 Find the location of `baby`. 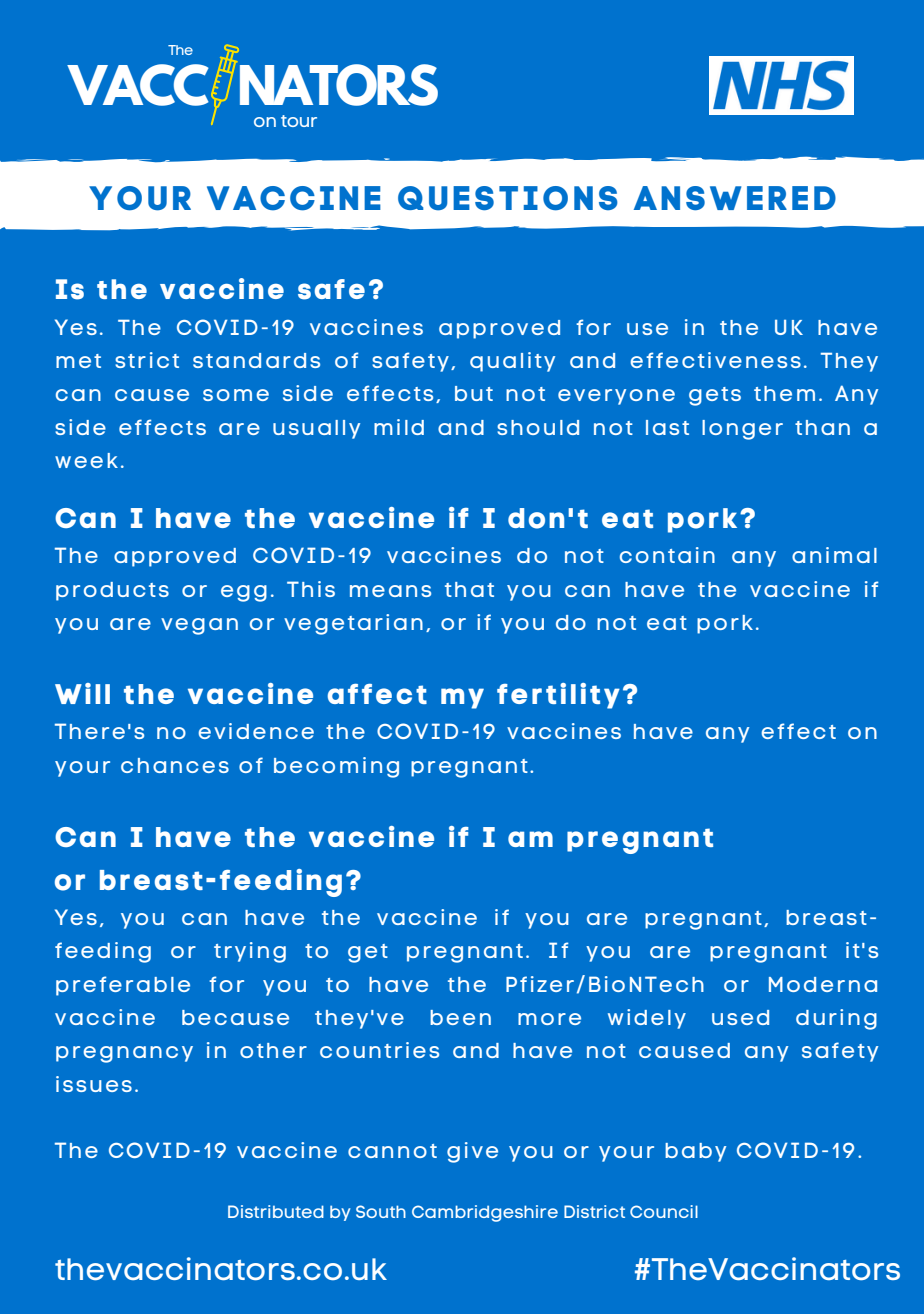

baby is located at coordinates (695, 1152).
